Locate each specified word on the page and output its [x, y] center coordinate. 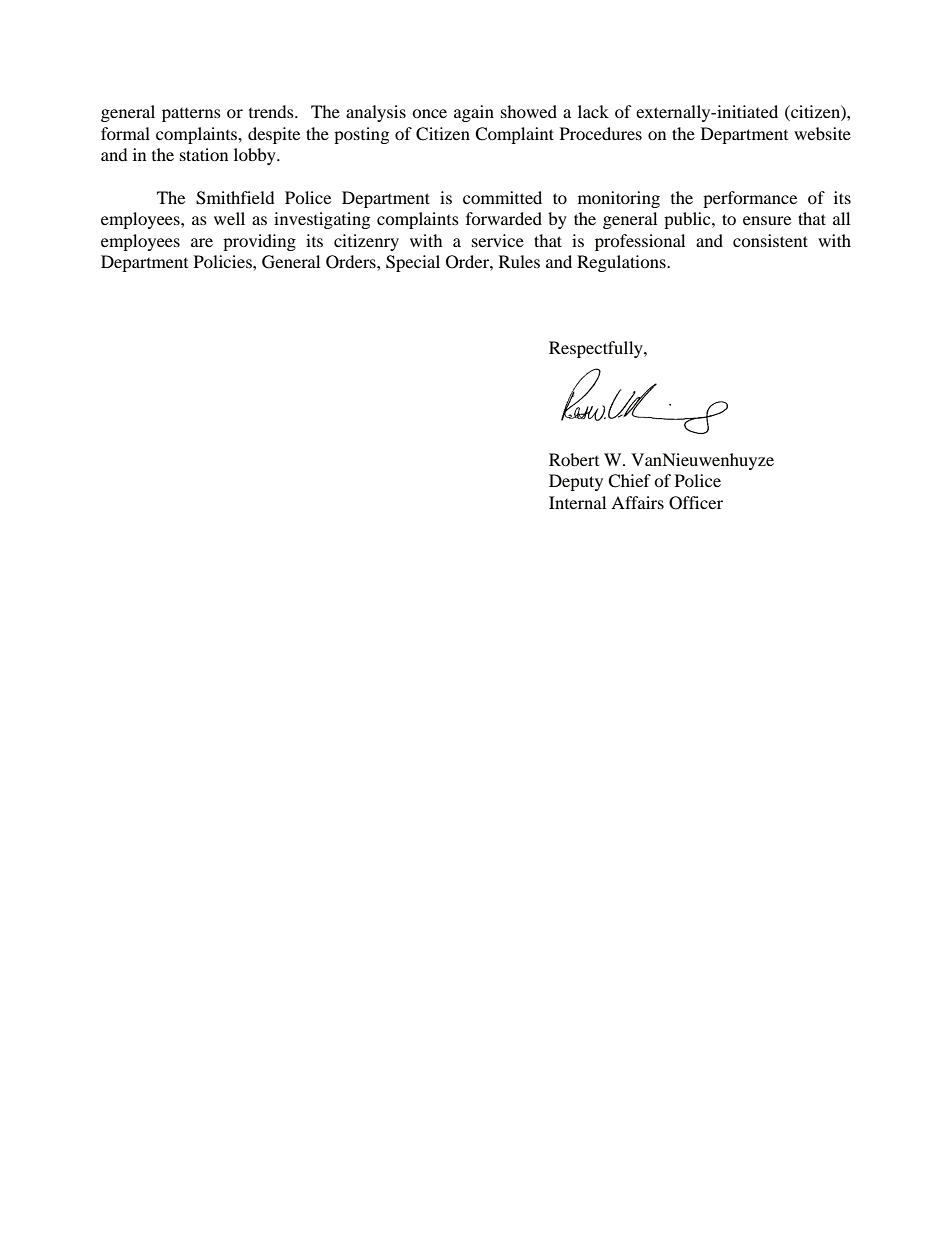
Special [413, 263]
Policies [224, 261]
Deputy [576, 482]
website [822, 133]
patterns [191, 115]
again [474, 113]
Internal [577, 502]
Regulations [622, 263]
